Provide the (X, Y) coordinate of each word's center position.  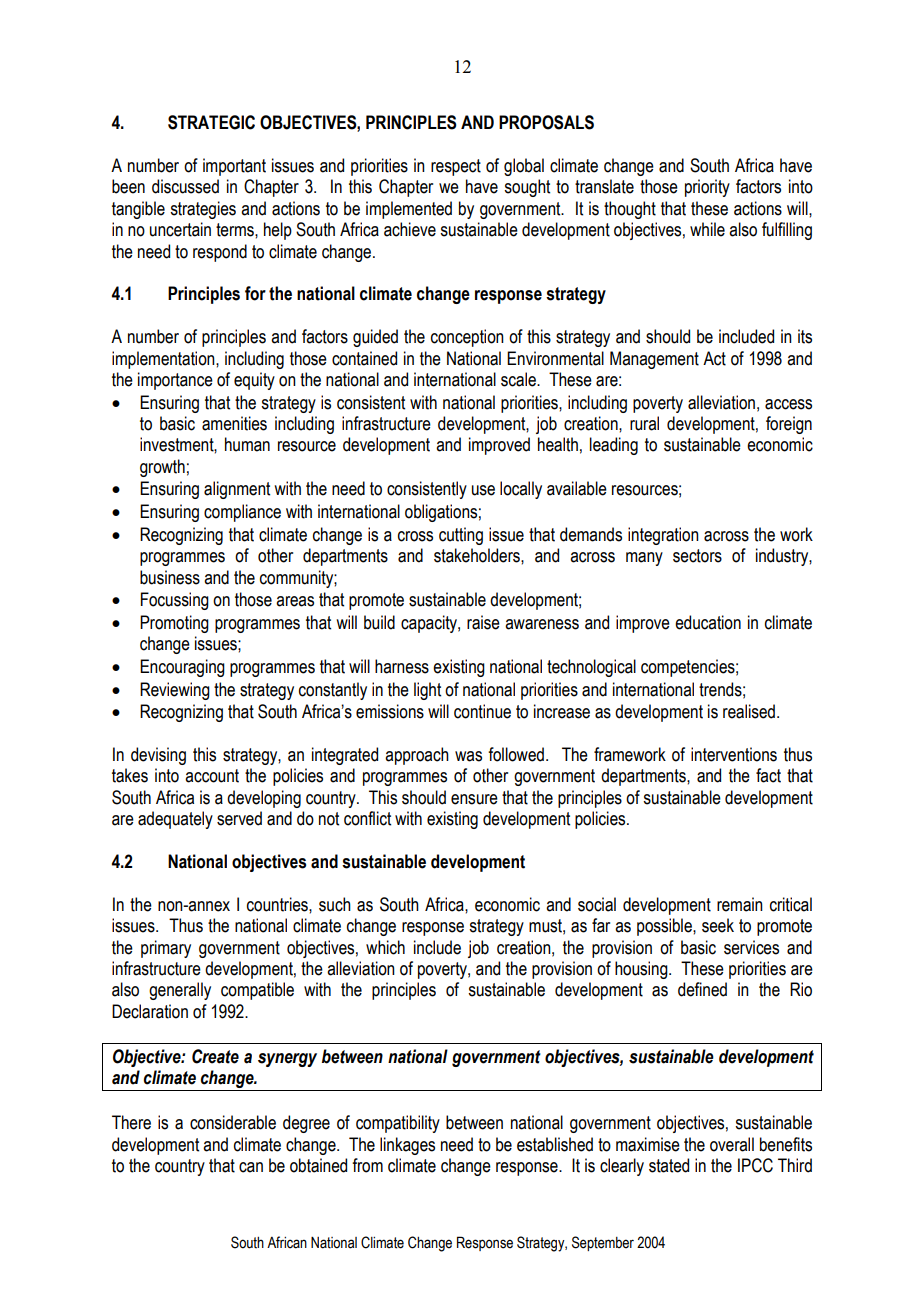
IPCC (755, 1165)
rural (644, 423)
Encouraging (182, 668)
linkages (407, 1146)
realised (749, 711)
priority (707, 188)
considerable (233, 1122)
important (234, 167)
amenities (234, 423)
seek (718, 925)
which (385, 947)
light (427, 691)
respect (456, 167)
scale (519, 379)
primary (166, 949)
